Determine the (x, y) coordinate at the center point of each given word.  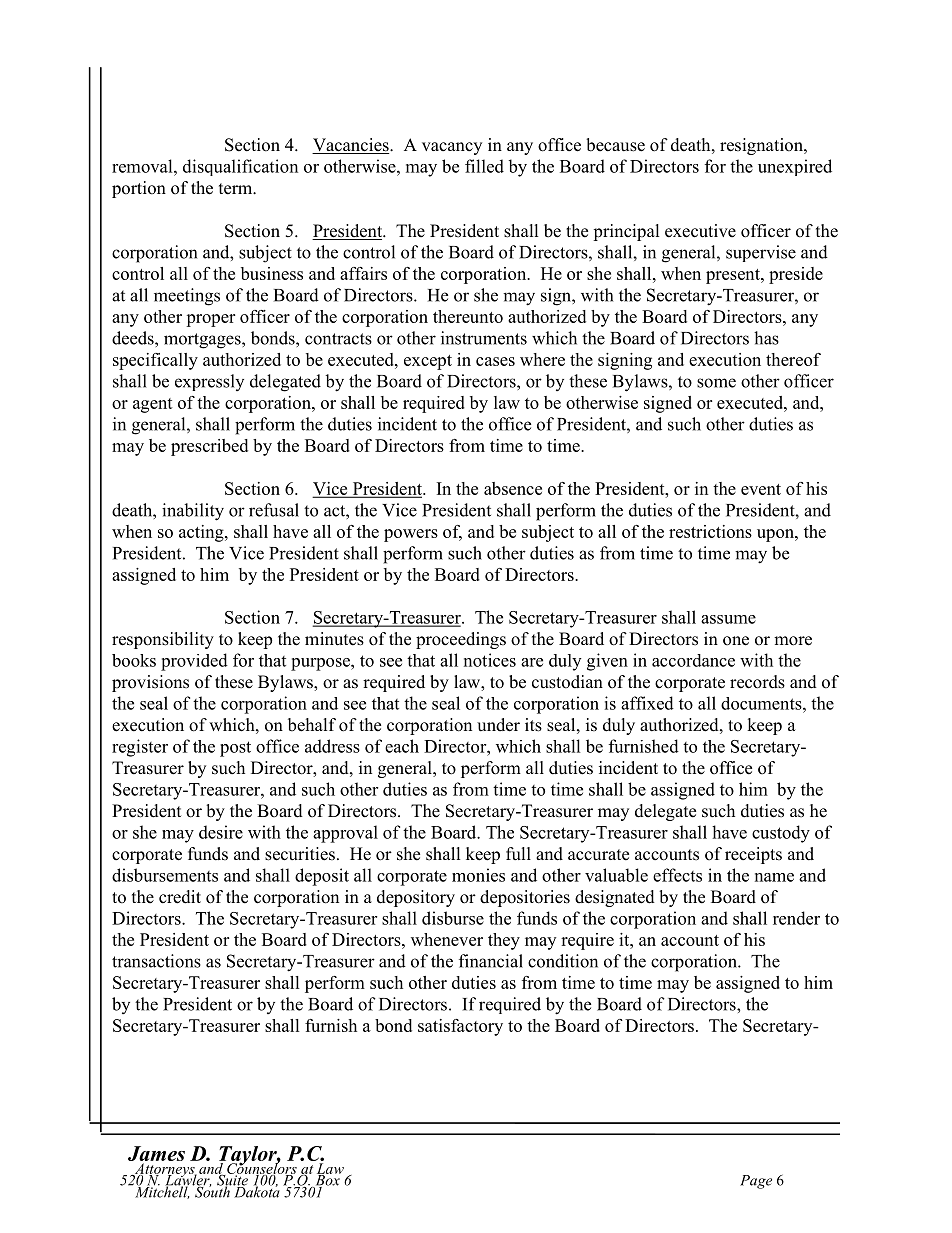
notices (490, 660)
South (212, 1191)
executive (700, 231)
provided (194, 662)
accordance (693, 660)
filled (484, 166)
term (237, 189)
